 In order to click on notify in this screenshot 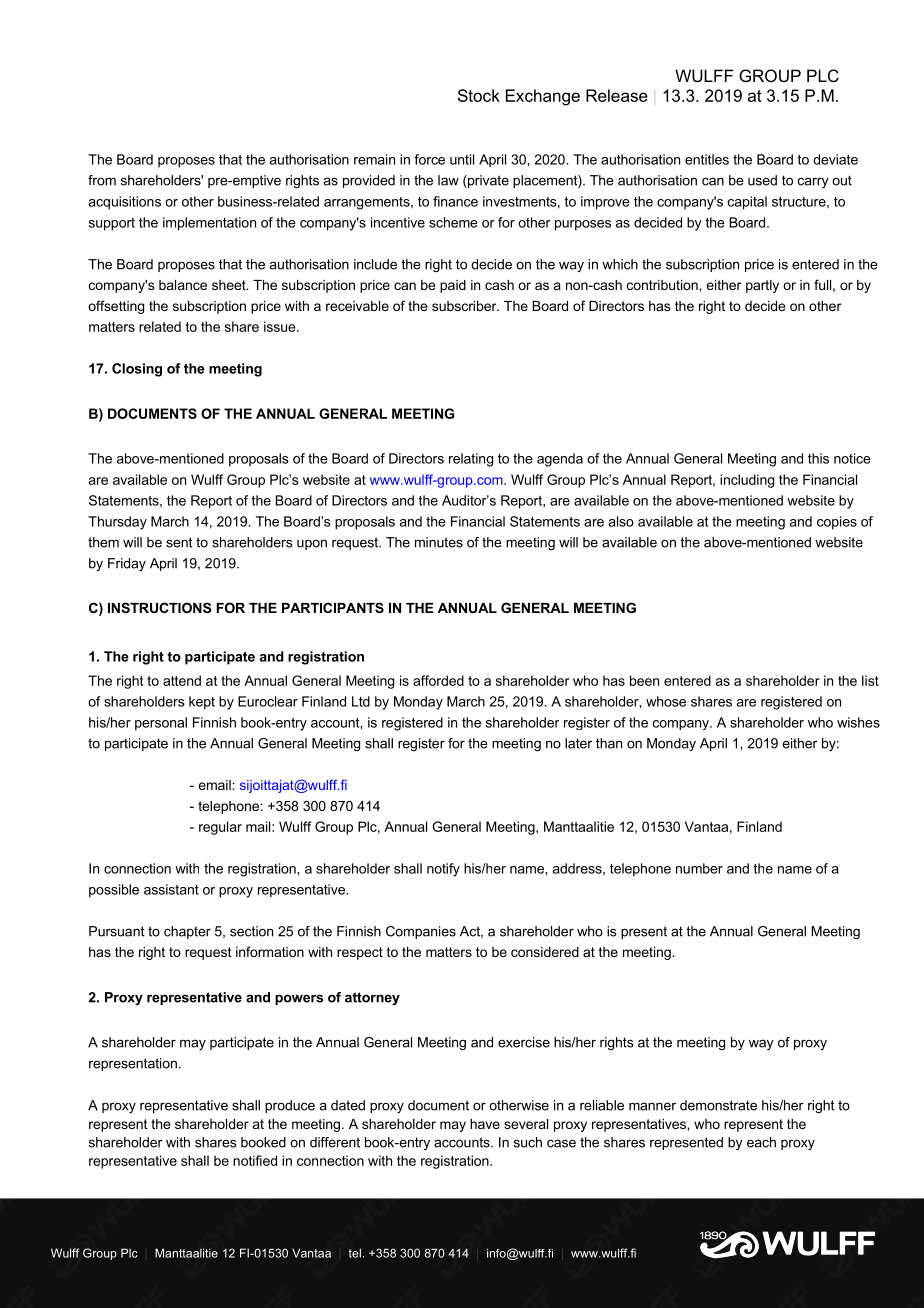, I will do `click(443, 870)`.
